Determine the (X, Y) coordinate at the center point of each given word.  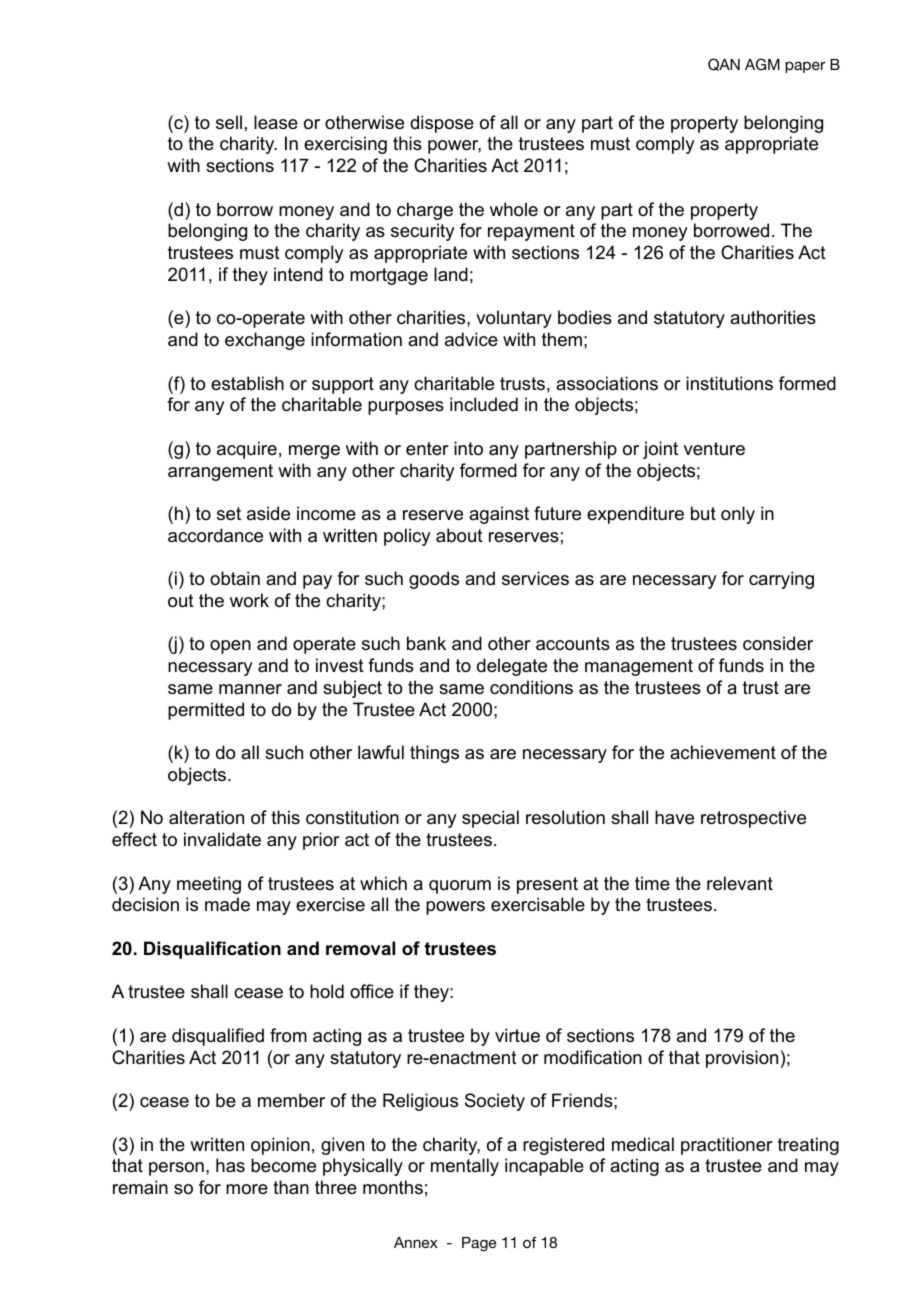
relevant (740, 883)
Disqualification (212, 950)
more (247, 1189)
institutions (729, 383)
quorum (460, 887)
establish (247, 383)
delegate (512, 667)
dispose (442, 124)
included (484, 404)
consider (778, 643)
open (230, 647)
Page (479, 1244)
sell (229, 122)
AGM (762, 64)
